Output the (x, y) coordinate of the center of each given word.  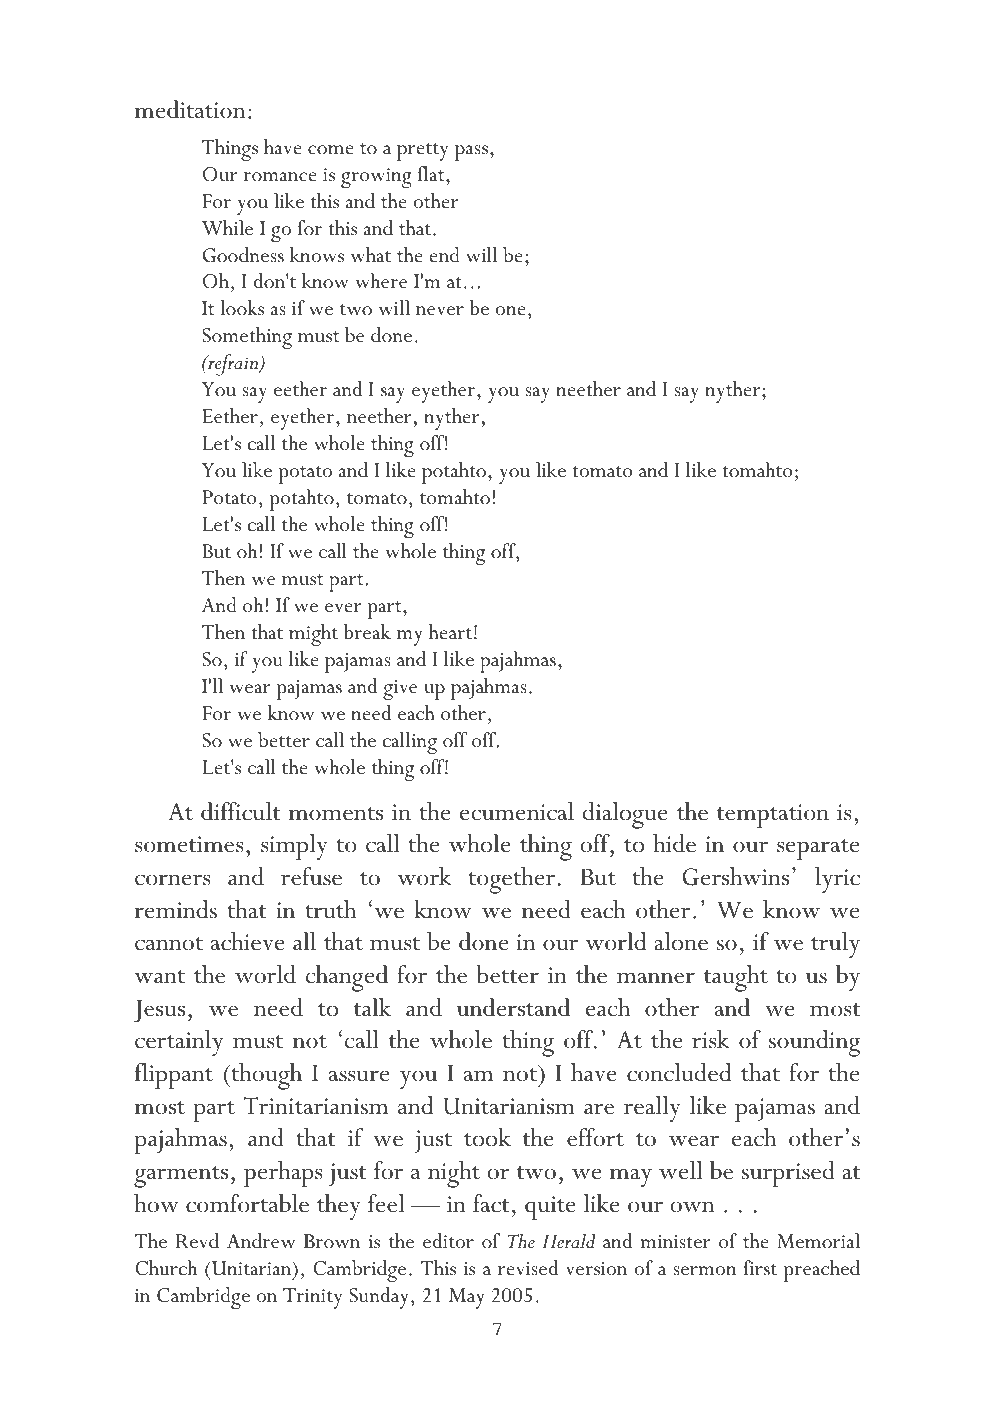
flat (432, 174)
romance (280, 177)
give (400, 690)
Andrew (261, 1241)
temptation (773, 816)
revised (528, 1268)
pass (471, 153)
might (313, 635)
